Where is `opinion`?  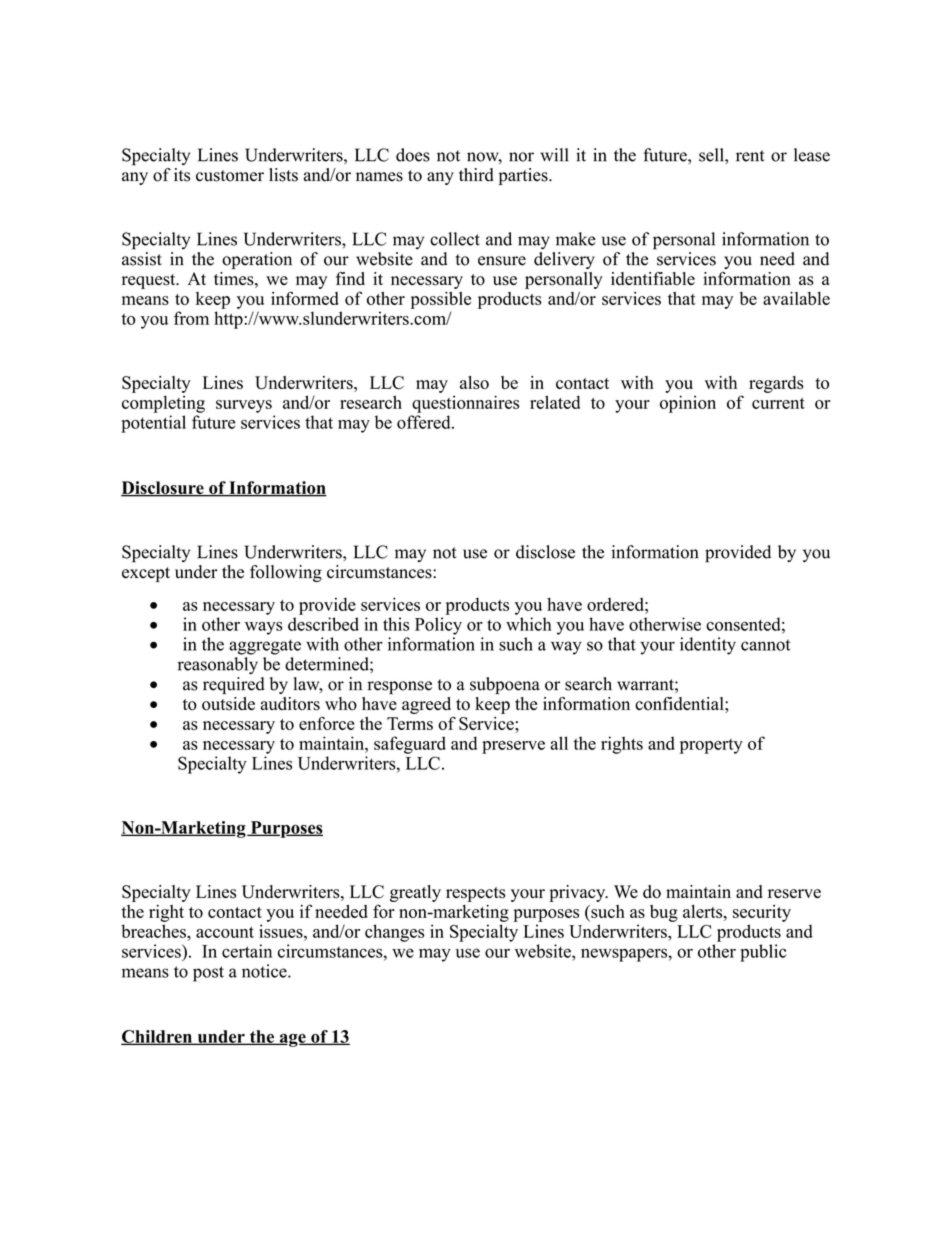
opinion is located at coordinates (688, 404).
